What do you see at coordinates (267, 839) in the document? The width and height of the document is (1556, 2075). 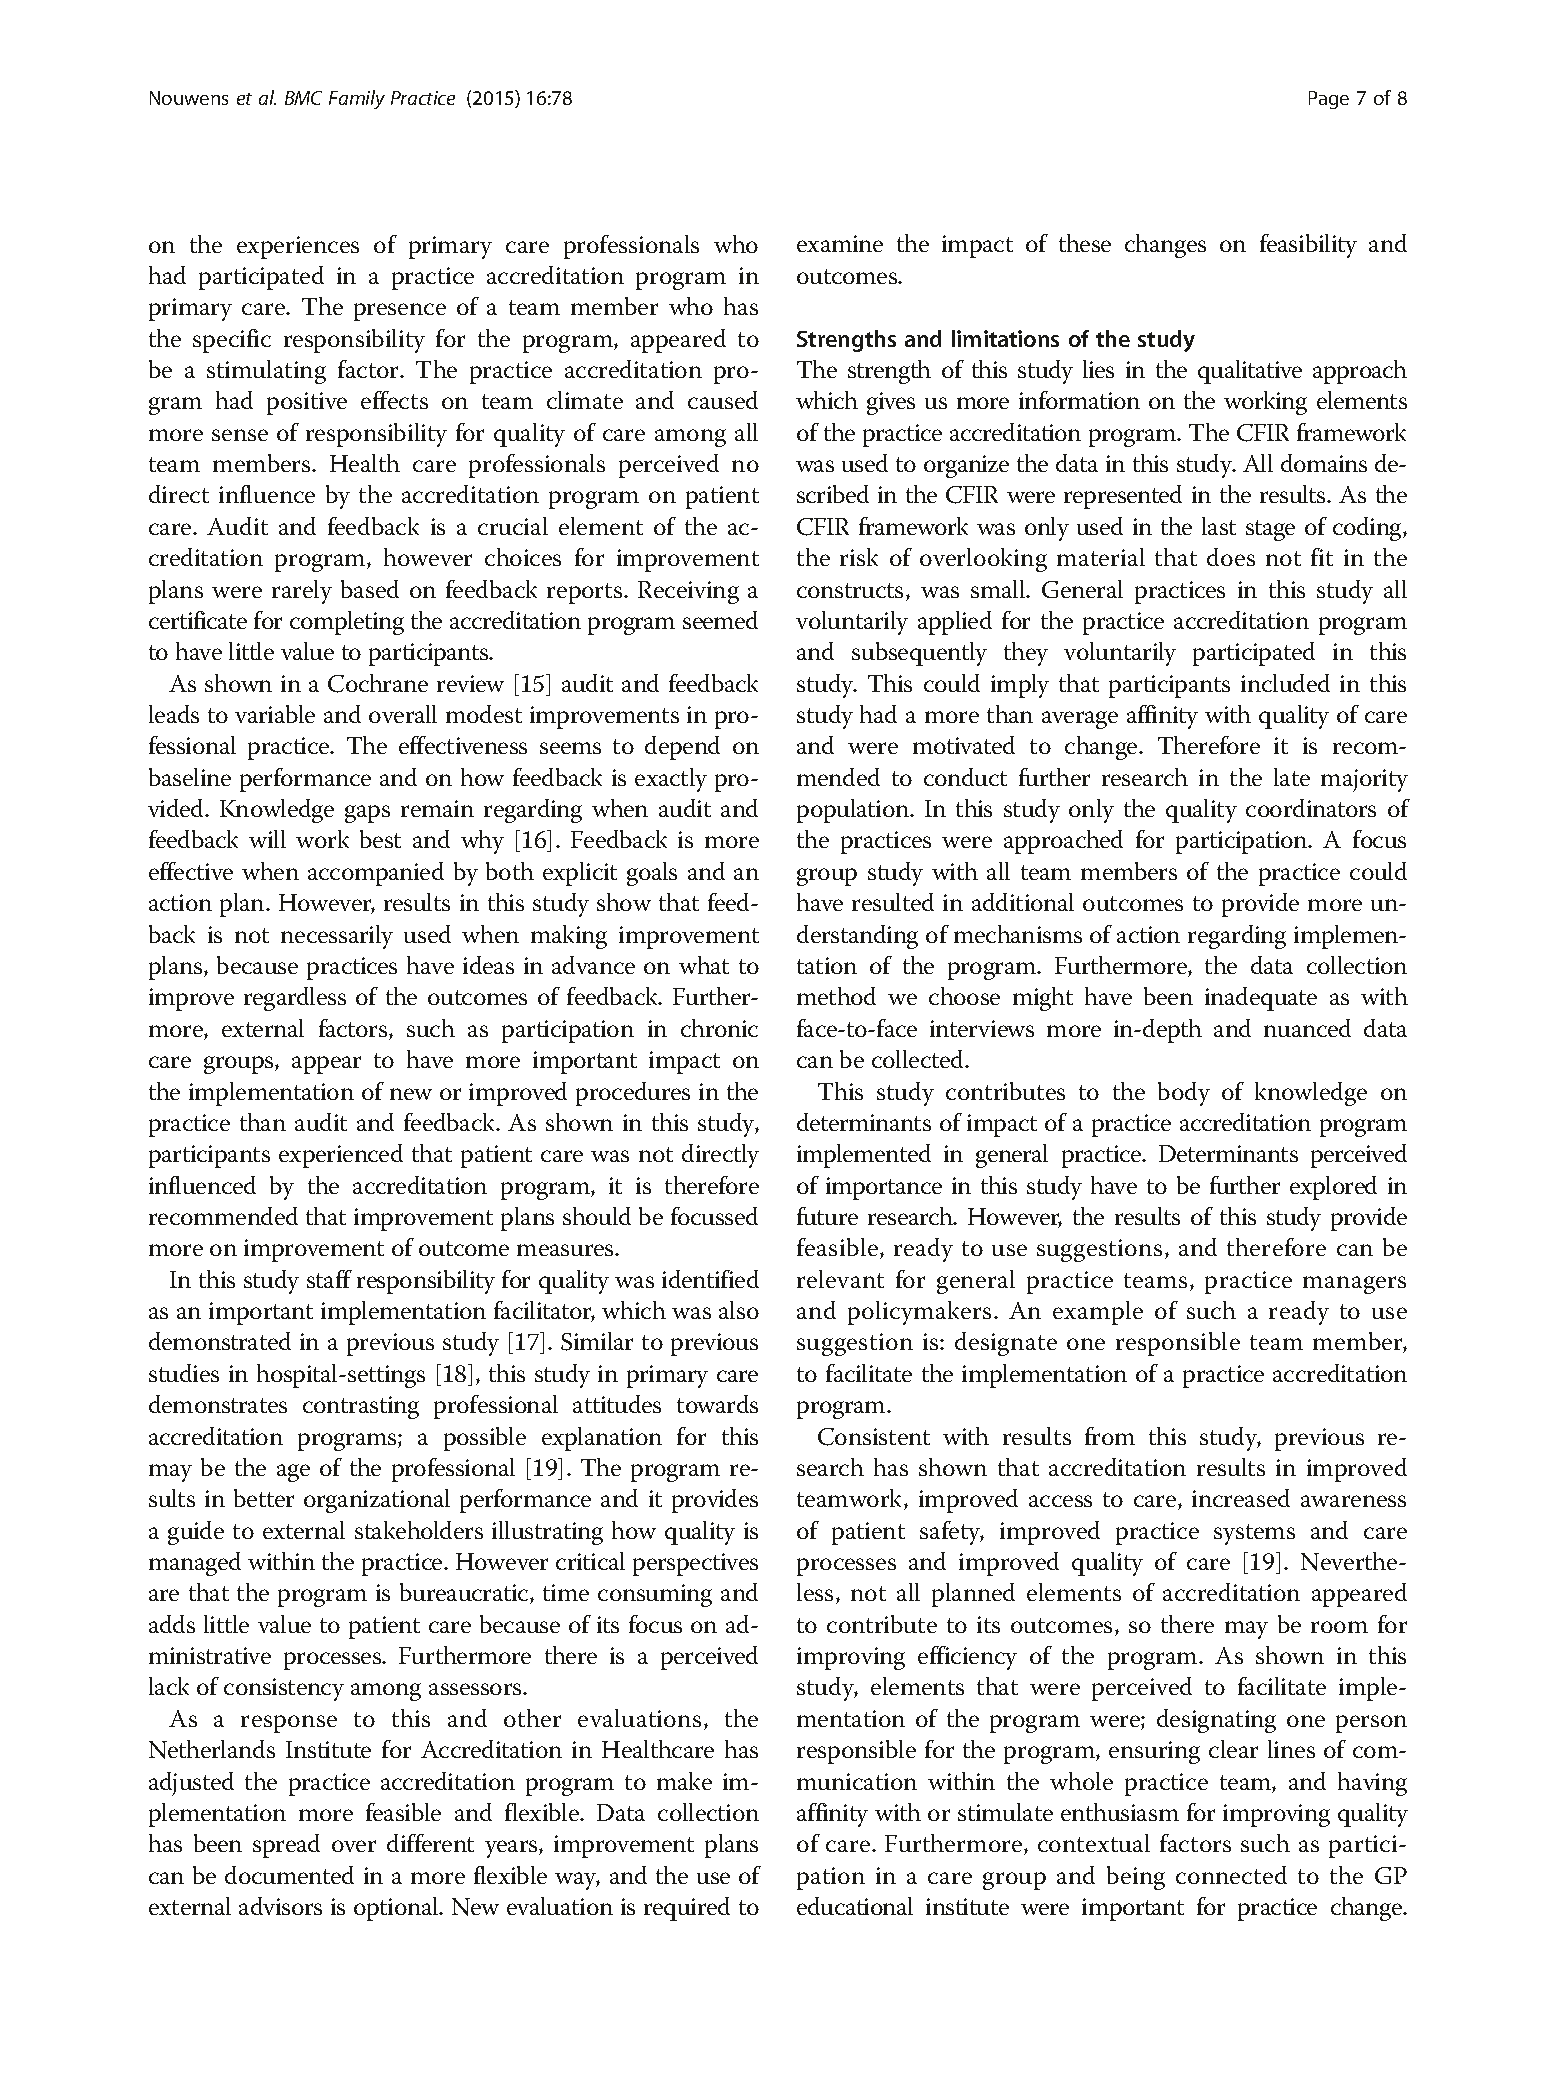 I see `will` at bounding box center [267, 839].
